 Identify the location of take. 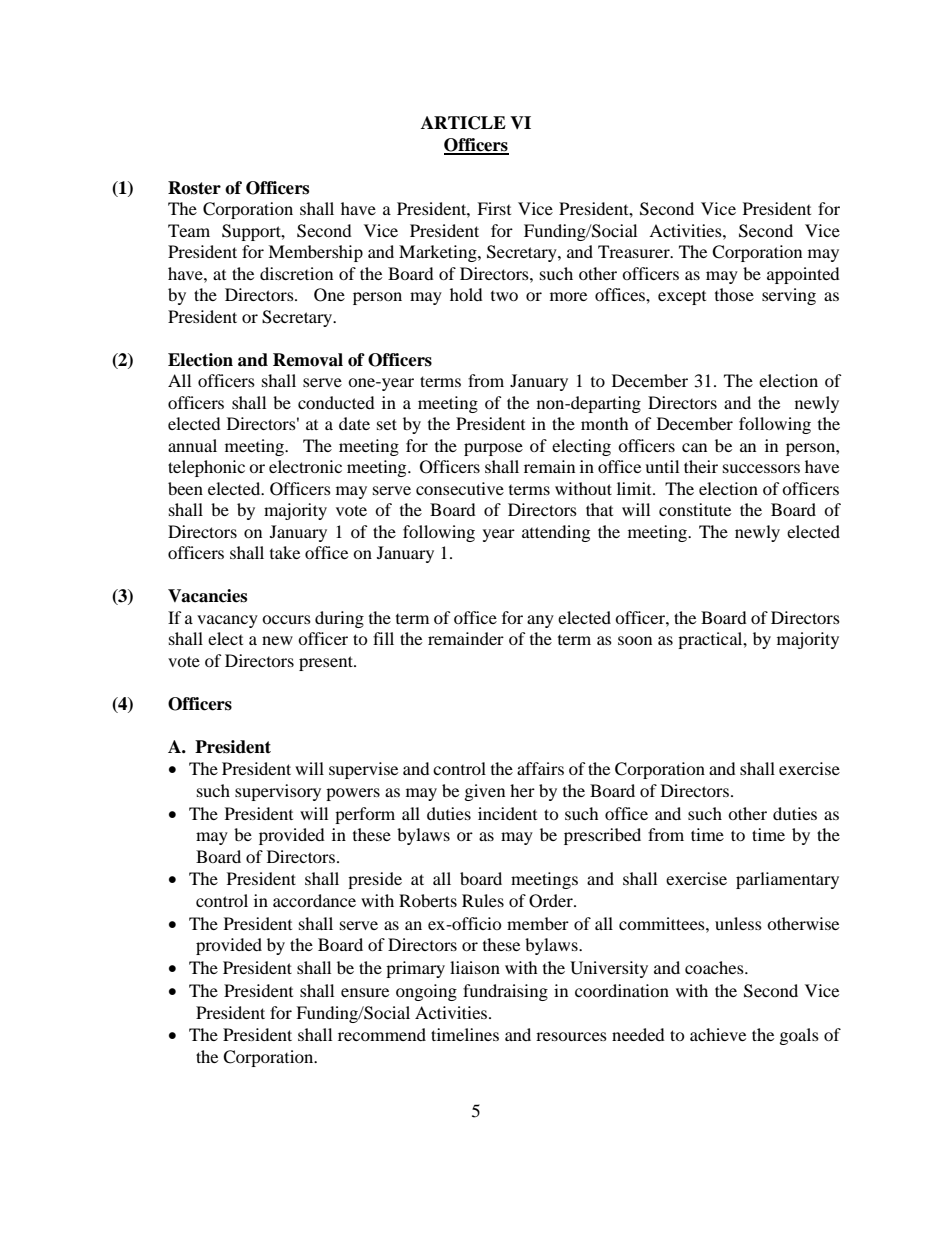
(285, 552).
